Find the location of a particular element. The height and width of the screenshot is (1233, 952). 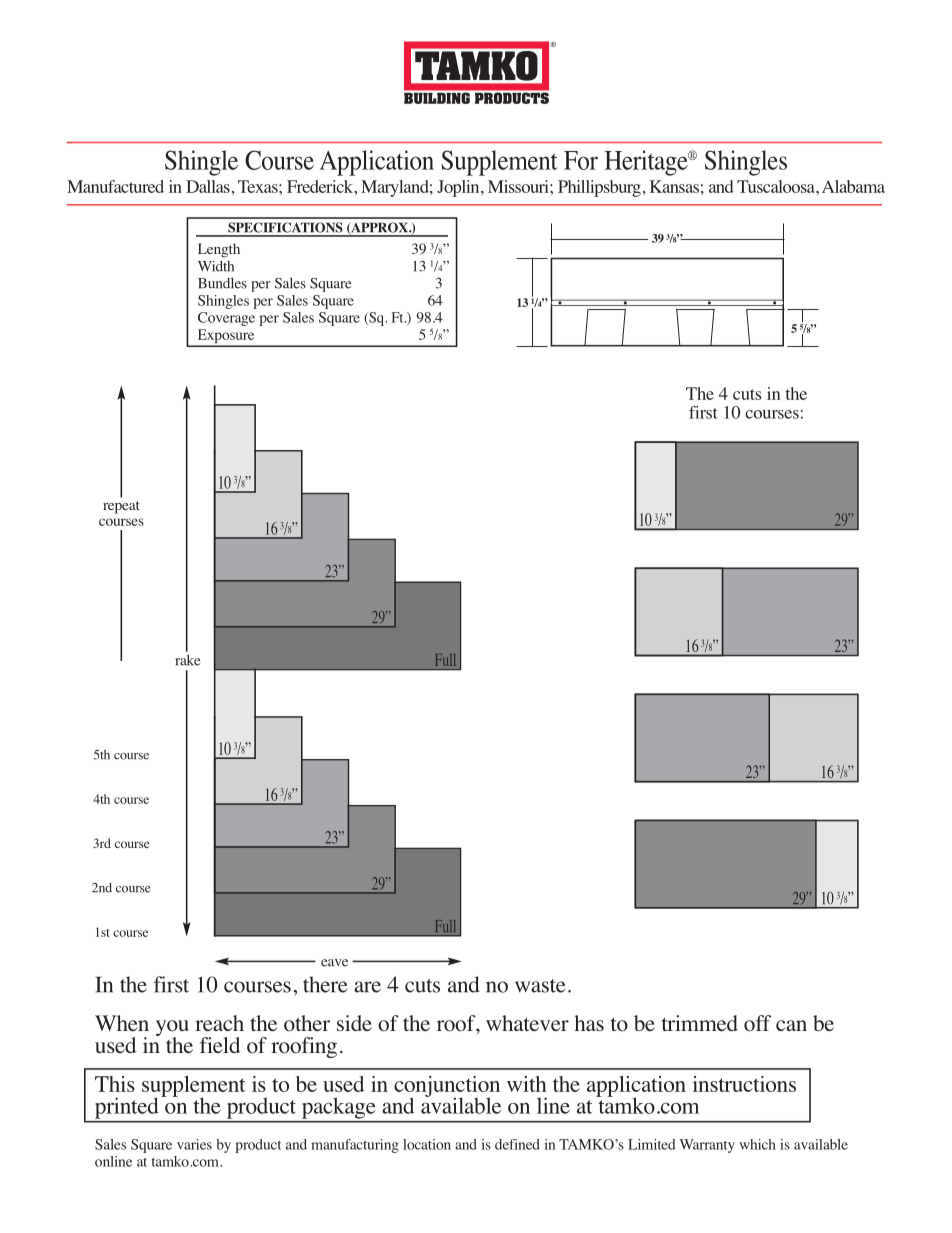

Coverage is located at coordinates (226, 319).
